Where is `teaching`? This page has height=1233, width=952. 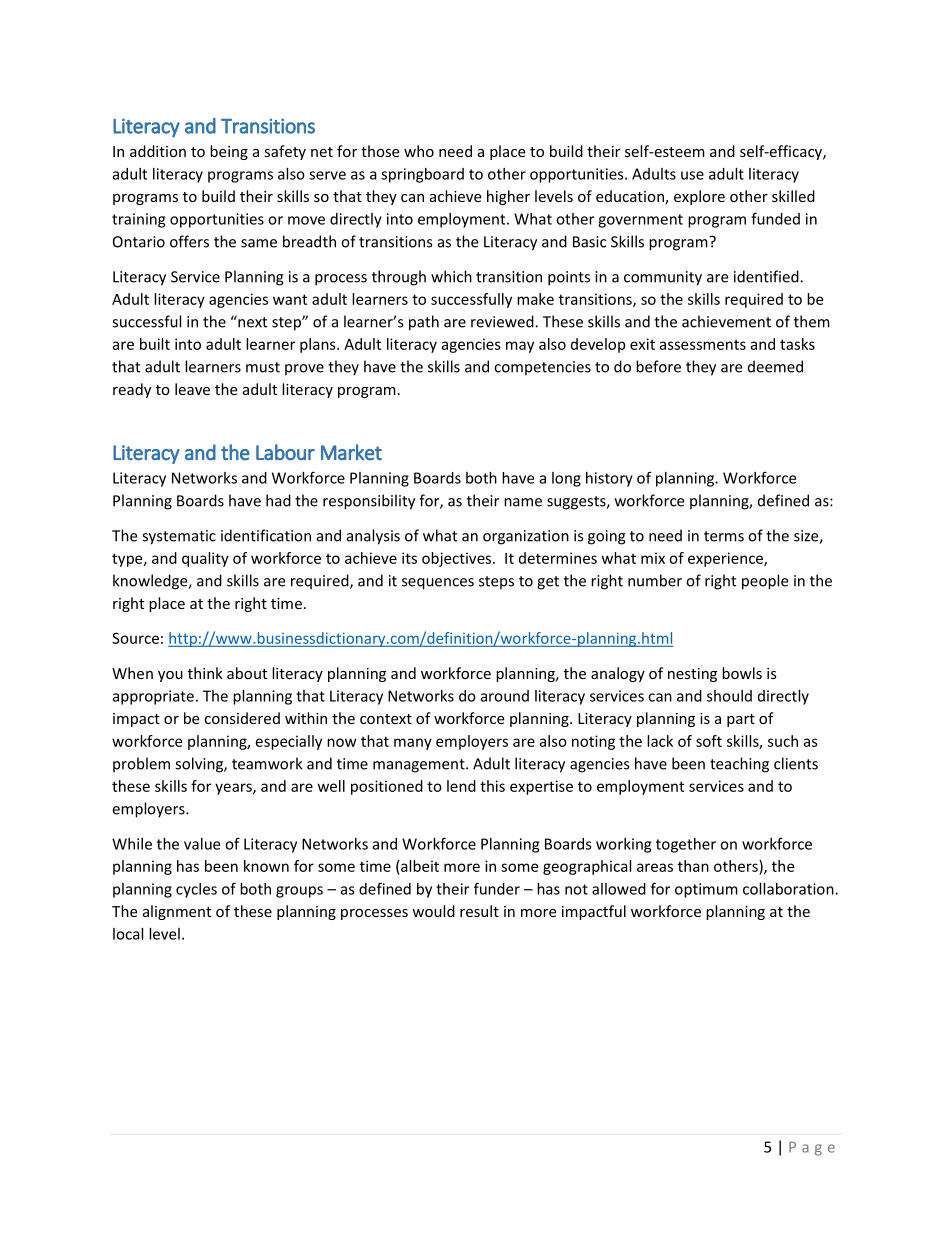
teaching is located at coordinates (739, 765).
